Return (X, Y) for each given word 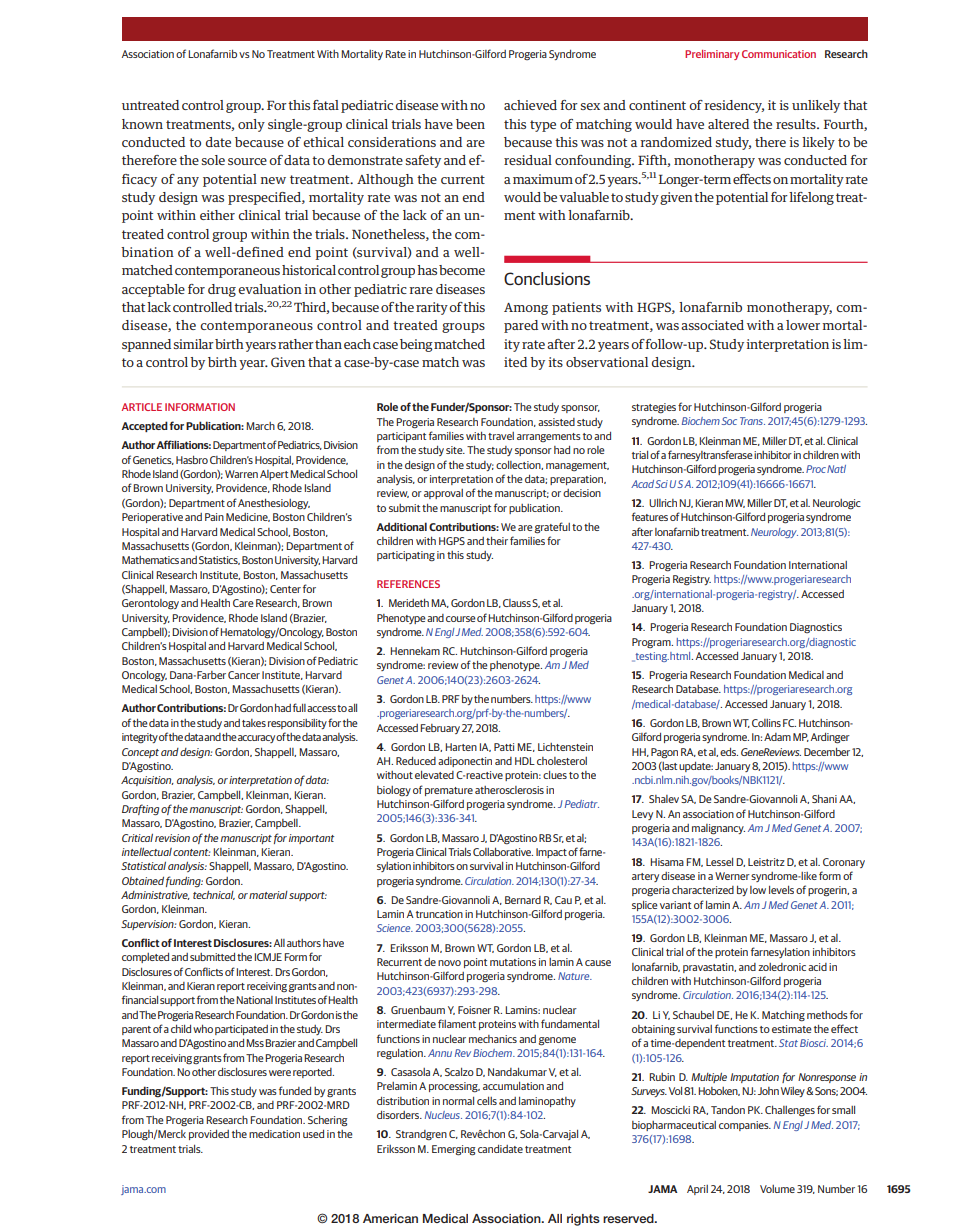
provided (209, 1135)
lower (803, 325)
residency (734, 106)
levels (781, 890)
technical (214, 895)
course (461, 619)
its (555, 362)
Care (243, 603)
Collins (766, 723)
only (251, 125)
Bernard (523, 900)
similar (194, 344)
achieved (530, 105)
